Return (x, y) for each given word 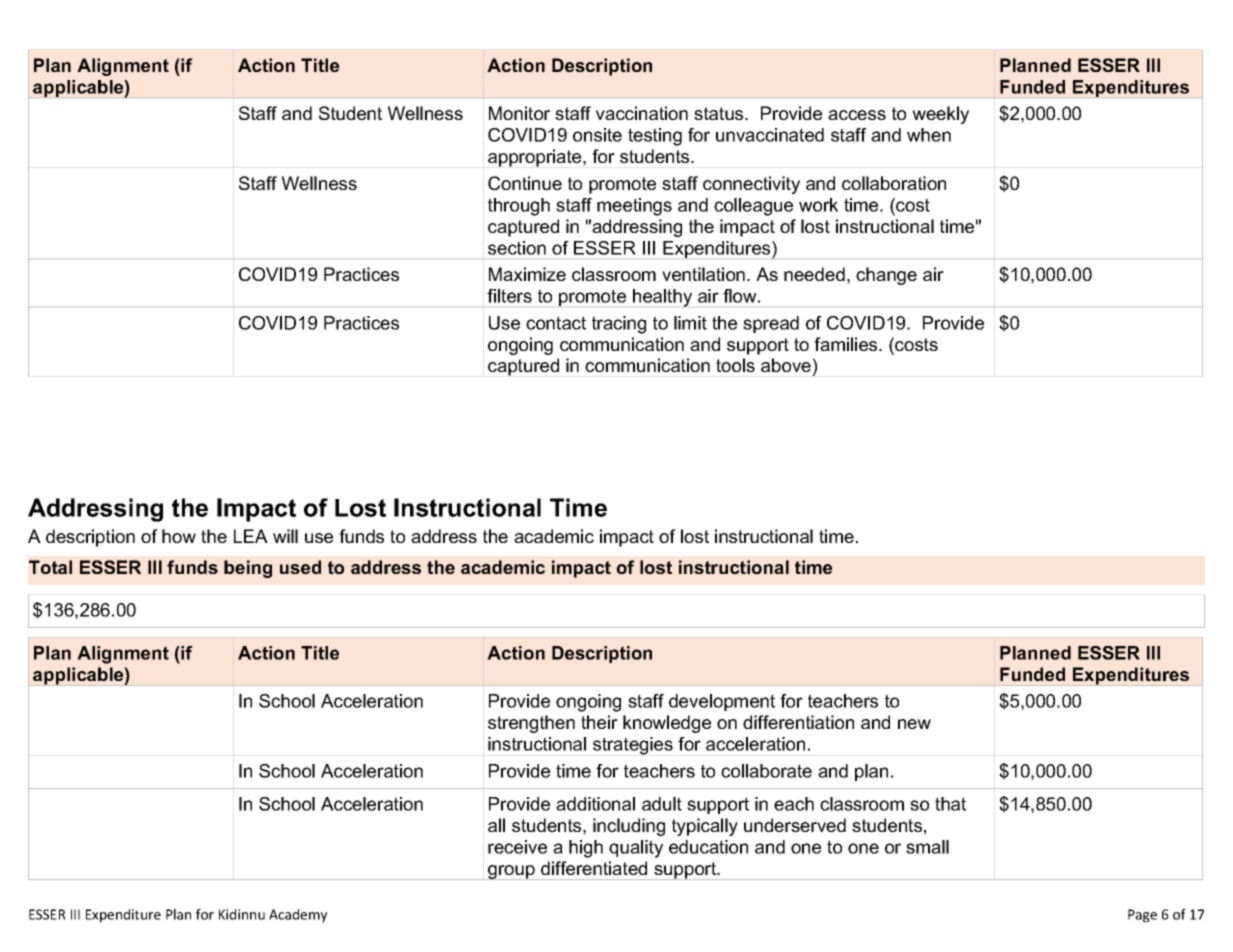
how (179, 536)
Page (1142, 916)
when (929, 135)
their (599, 722)
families (847, 344)
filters (509, 296)
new (914, 724)
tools (735, 365)
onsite (597, 135)
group (511, 872)
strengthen (531, 724)
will (285, 536)
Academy (298, 916)
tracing (619, 325)
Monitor (519, 113)
